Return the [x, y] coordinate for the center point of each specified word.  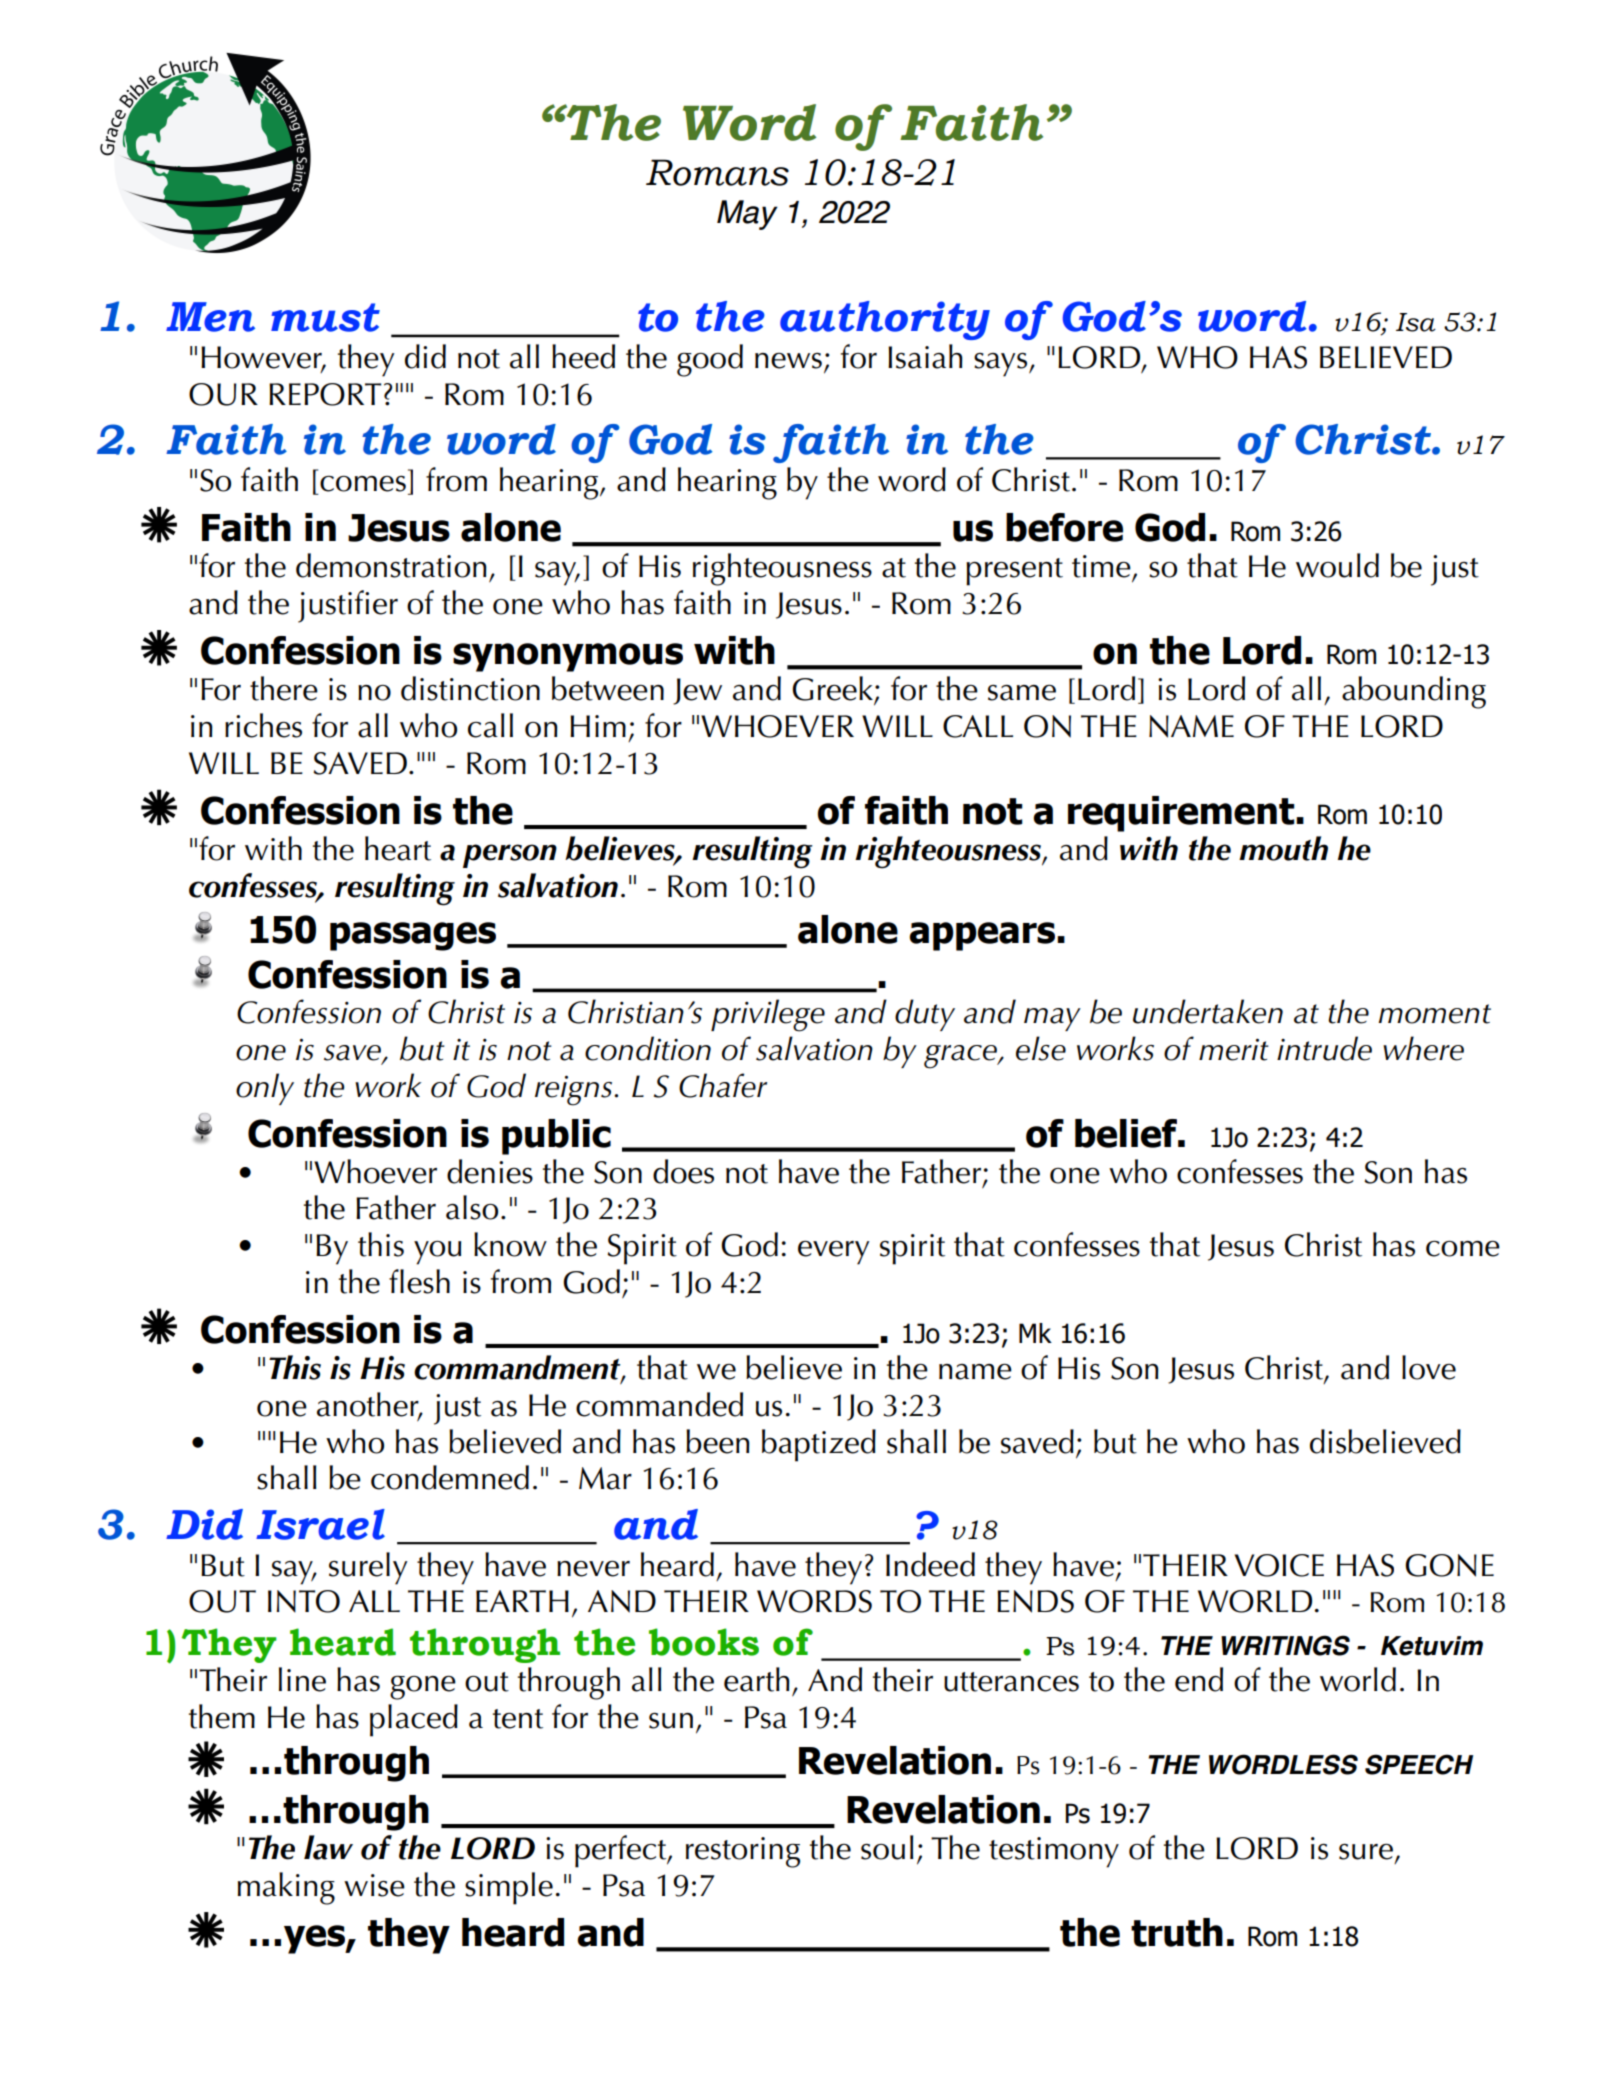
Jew [697, 691]
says [1002, 365]
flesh [419, 1281]
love [1429, 1367]
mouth [1283, 848]
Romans [717, 172]
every [834, 1253]
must [325, 317]
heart [398, 848]
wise [374, 1885]
